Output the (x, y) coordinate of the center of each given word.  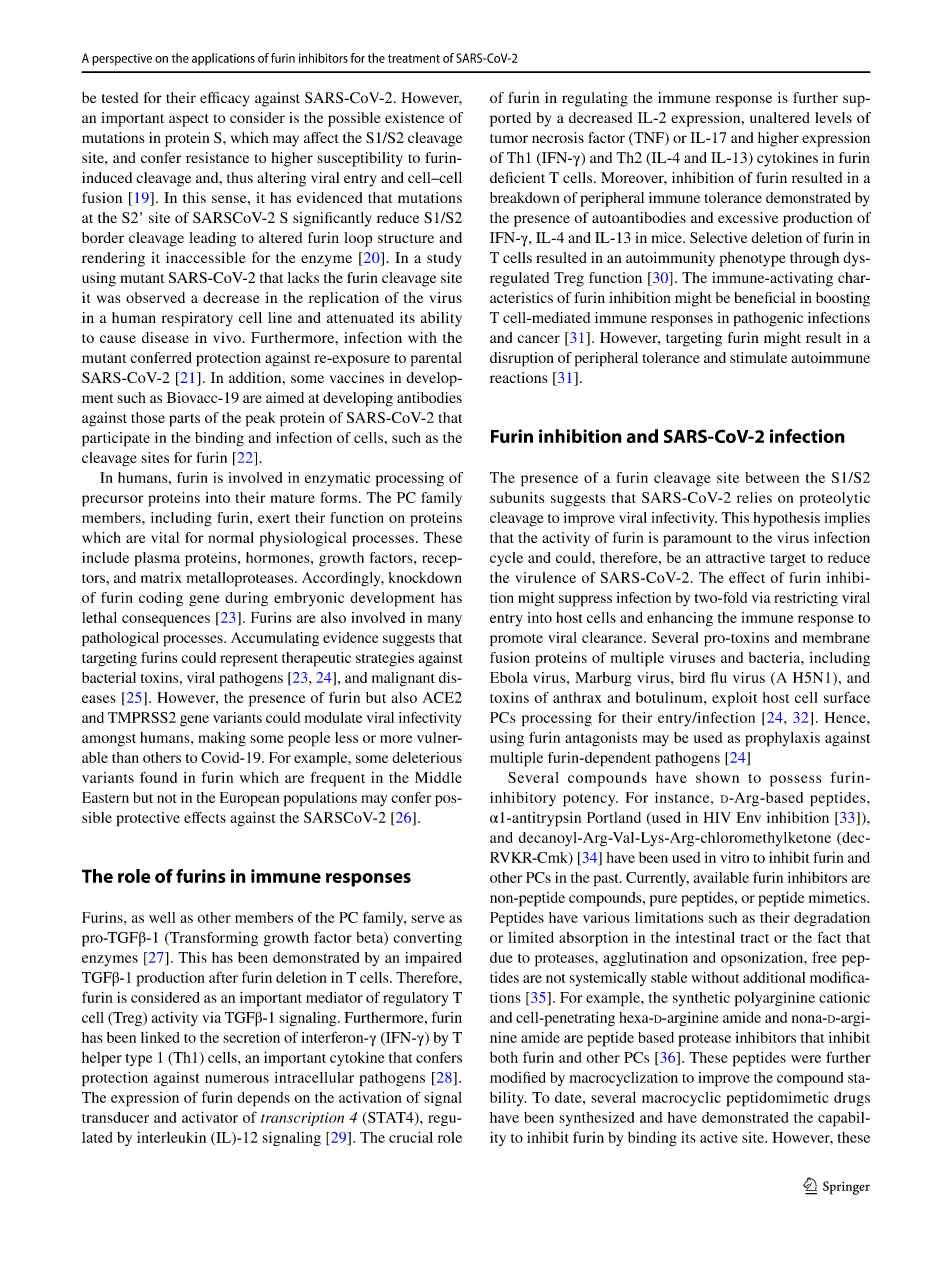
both (504, 1057)
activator (210, 1117)
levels (833, 117)
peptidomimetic (778, 1099)
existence (414, 117)
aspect (189, 120)
